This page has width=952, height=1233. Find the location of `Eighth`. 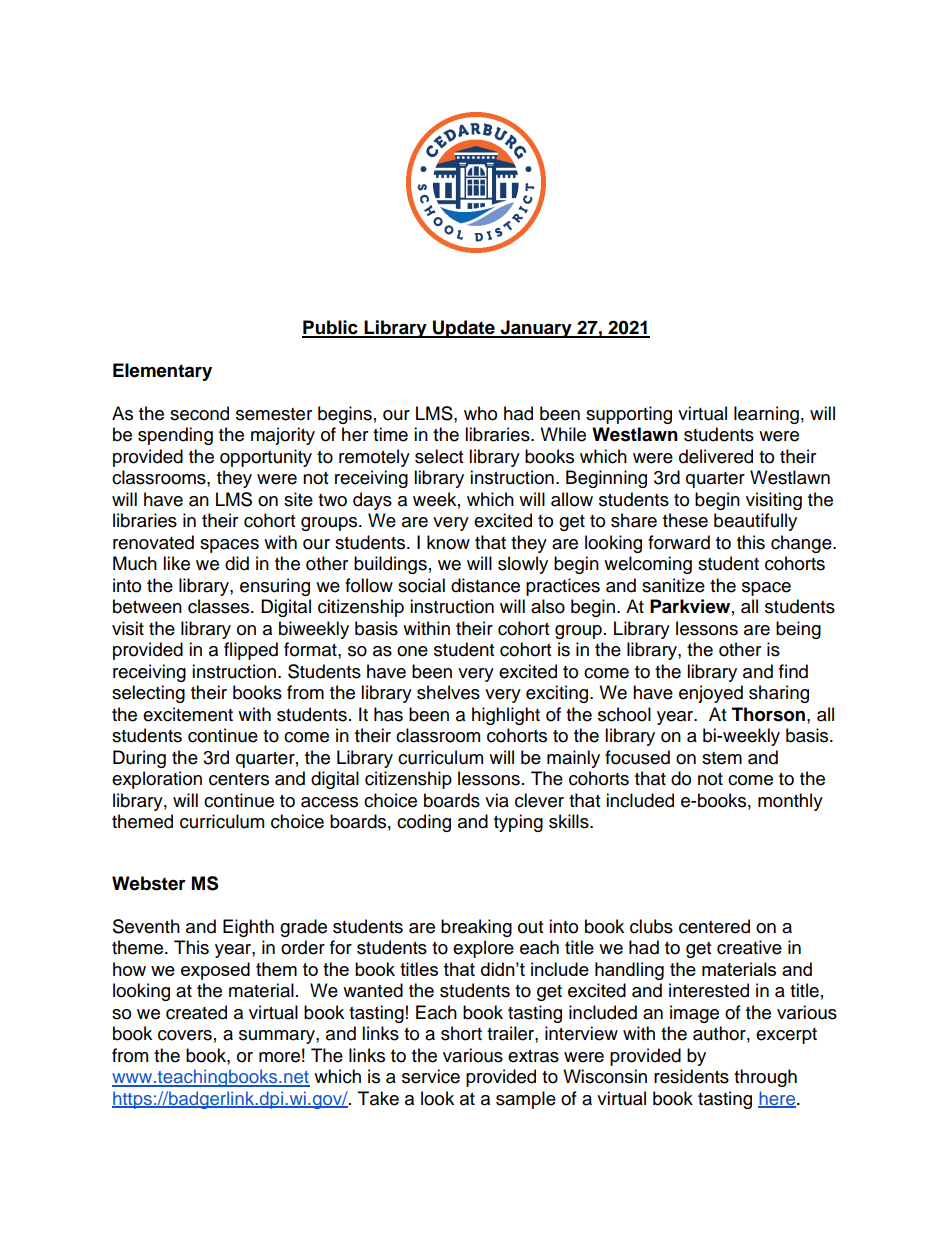

Eighth is located at coordinates (248, 928).
